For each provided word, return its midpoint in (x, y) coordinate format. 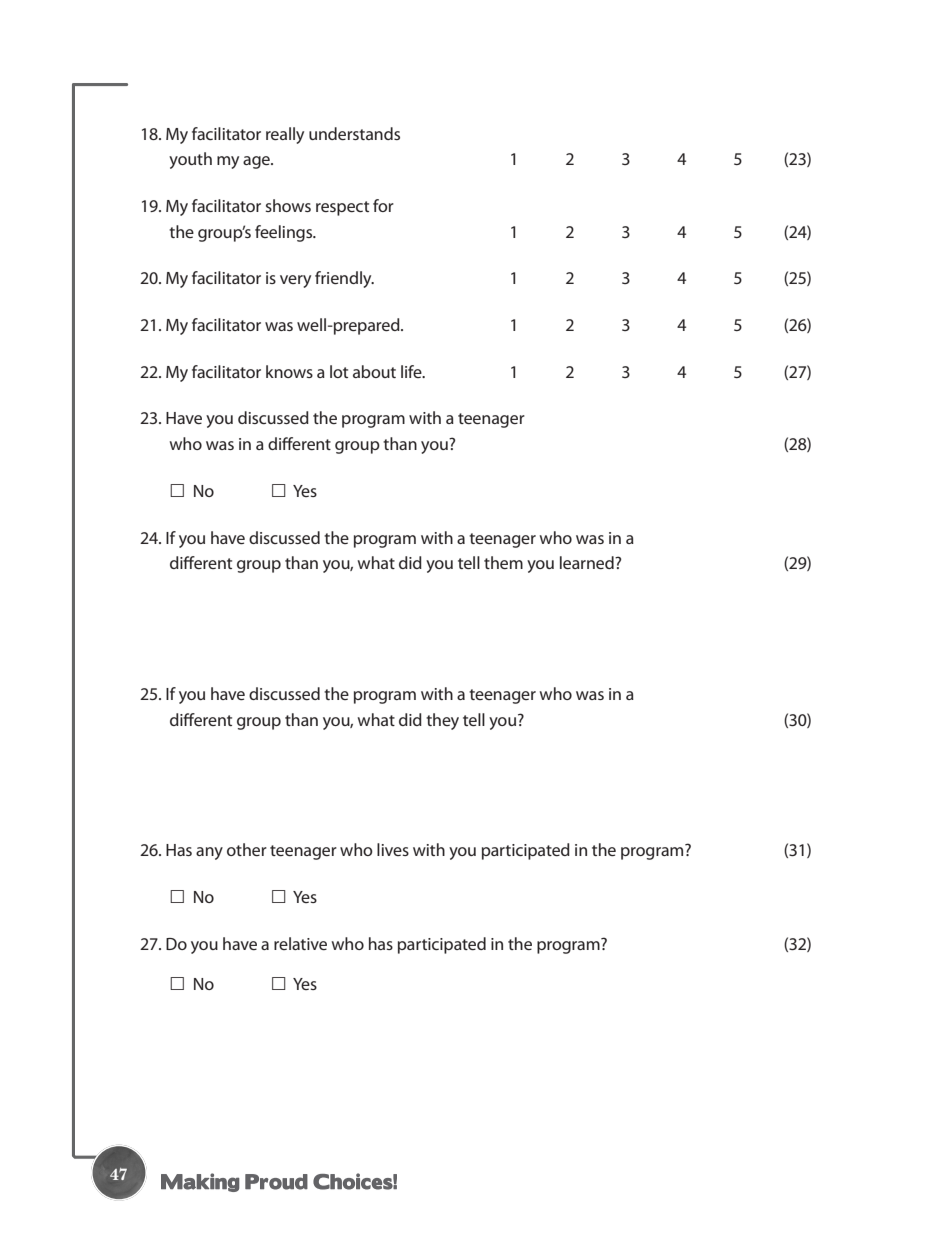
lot (339, 371)
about (374, 371)
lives (393, 849)
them (503, 562)
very (295, 281)
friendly (344, 279)
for (383, 205)
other (247, 849)
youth (190, 160)
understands (354, 133)
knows (289, 371)
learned (588, 562)
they (442, 721)
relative (300, 943)
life (412, 371)
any (209, 853)
